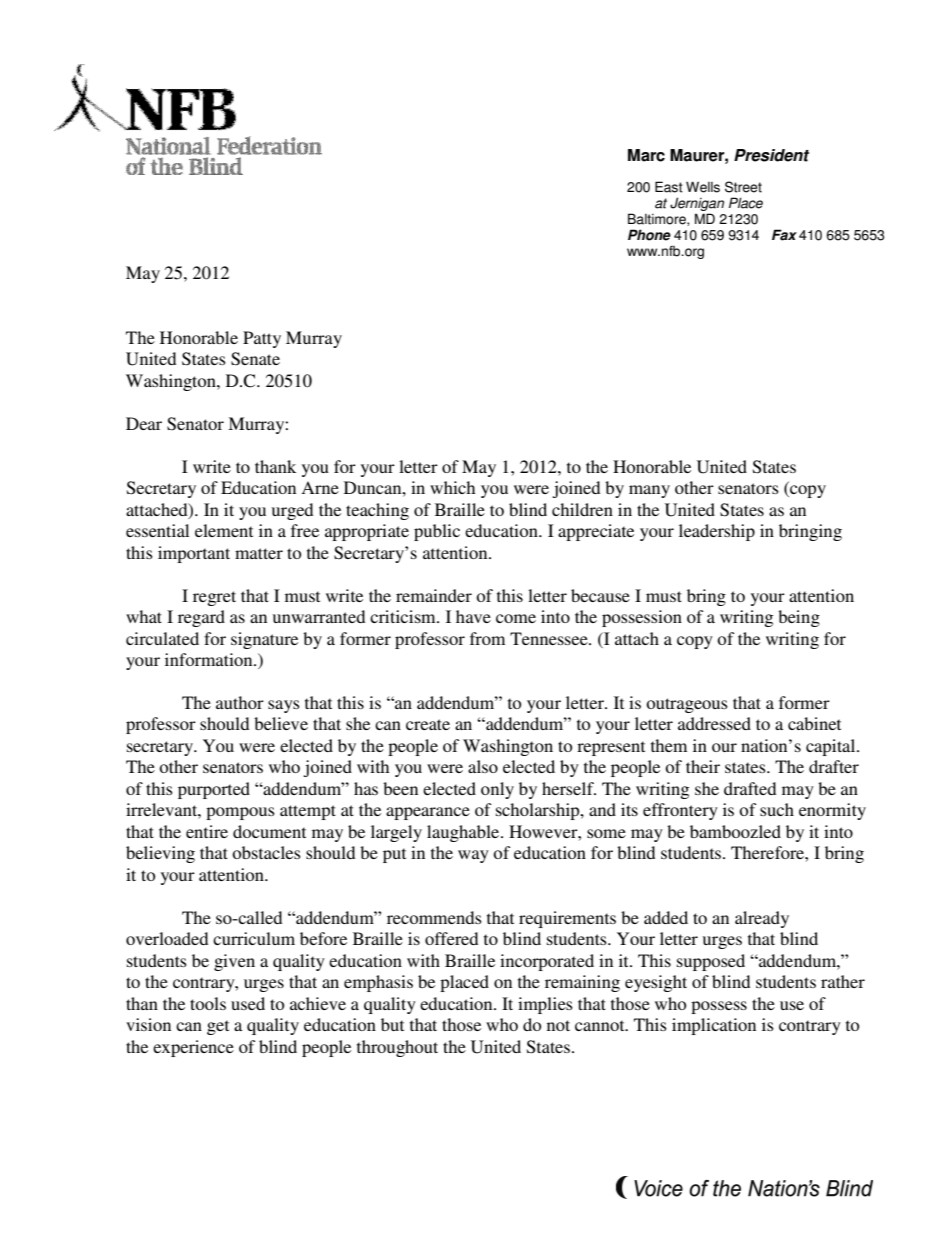  What do you see at coordinates (473, 616) in the image?
I see `have` at bounding box center [473, 616].
